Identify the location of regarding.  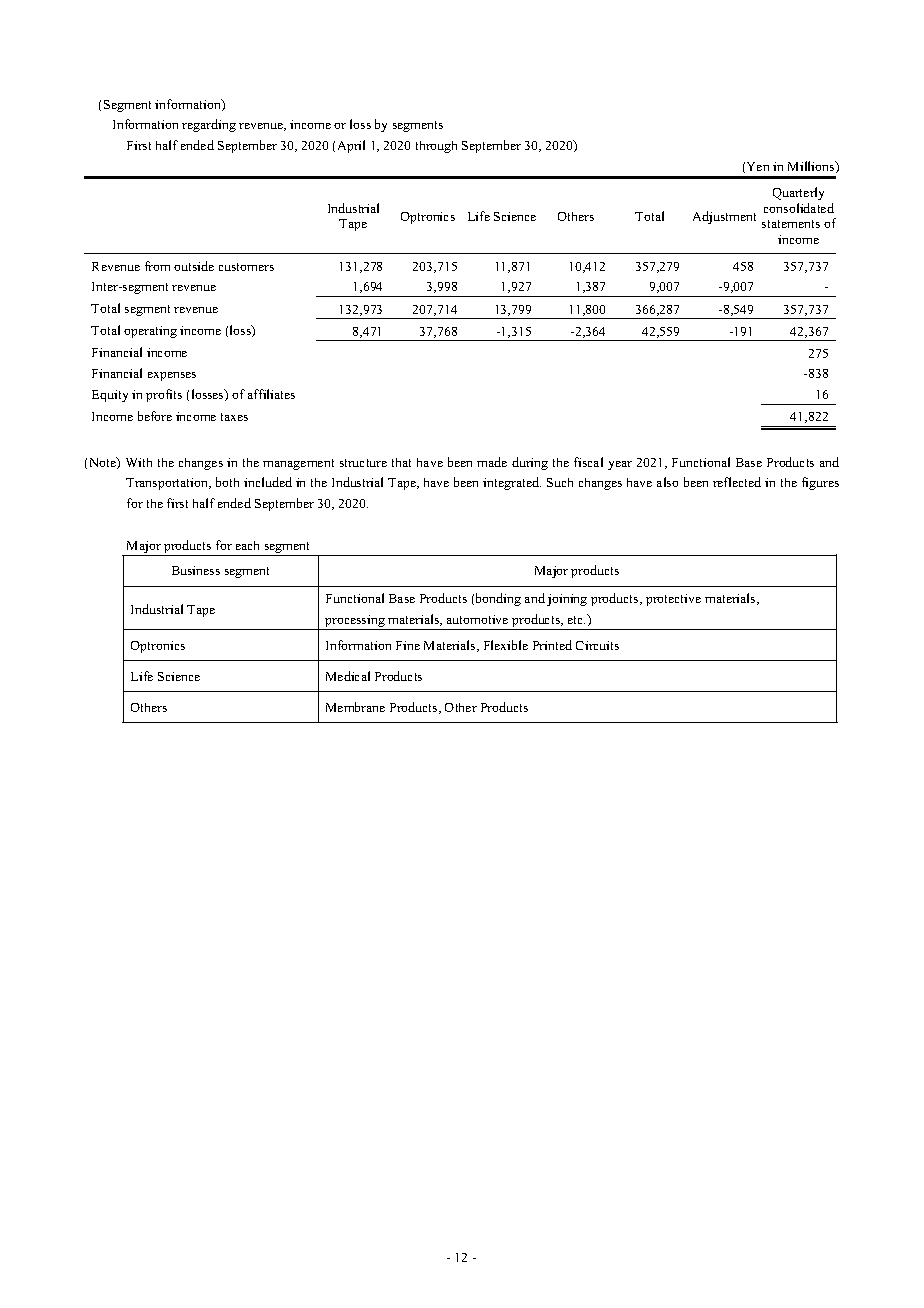
(209, 125).
